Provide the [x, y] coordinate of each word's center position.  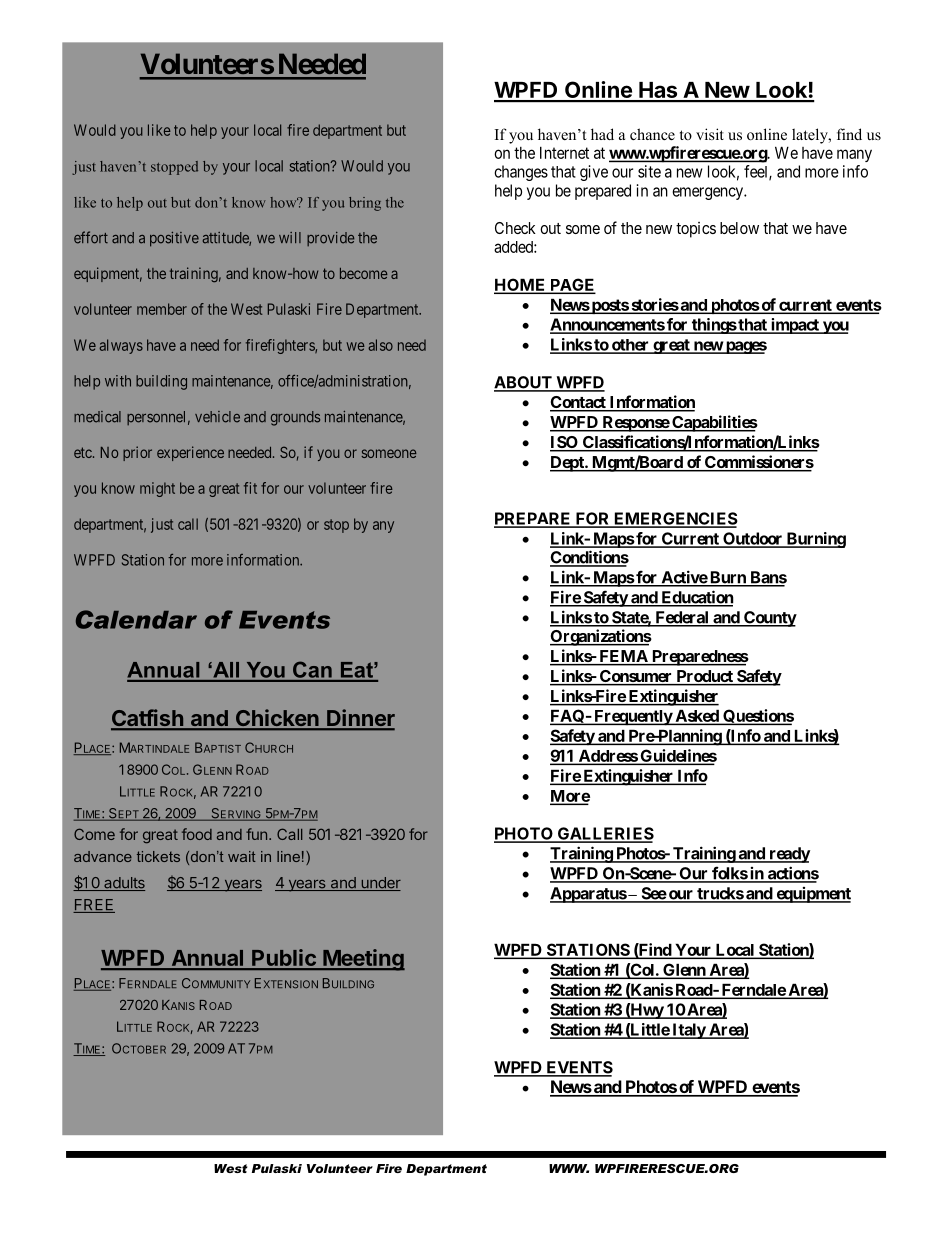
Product [704, 677]
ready [788, 855]
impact [794, 326]
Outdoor [753, 539]
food [197, 834]
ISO [565, 443]
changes [521, 173]
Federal [682, 618]
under [380, 884]
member [162, 309]
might [157, 489]
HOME [521, 285]
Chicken [277, 719]
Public [284, 959]
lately [811, 136]
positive [174, 239]
